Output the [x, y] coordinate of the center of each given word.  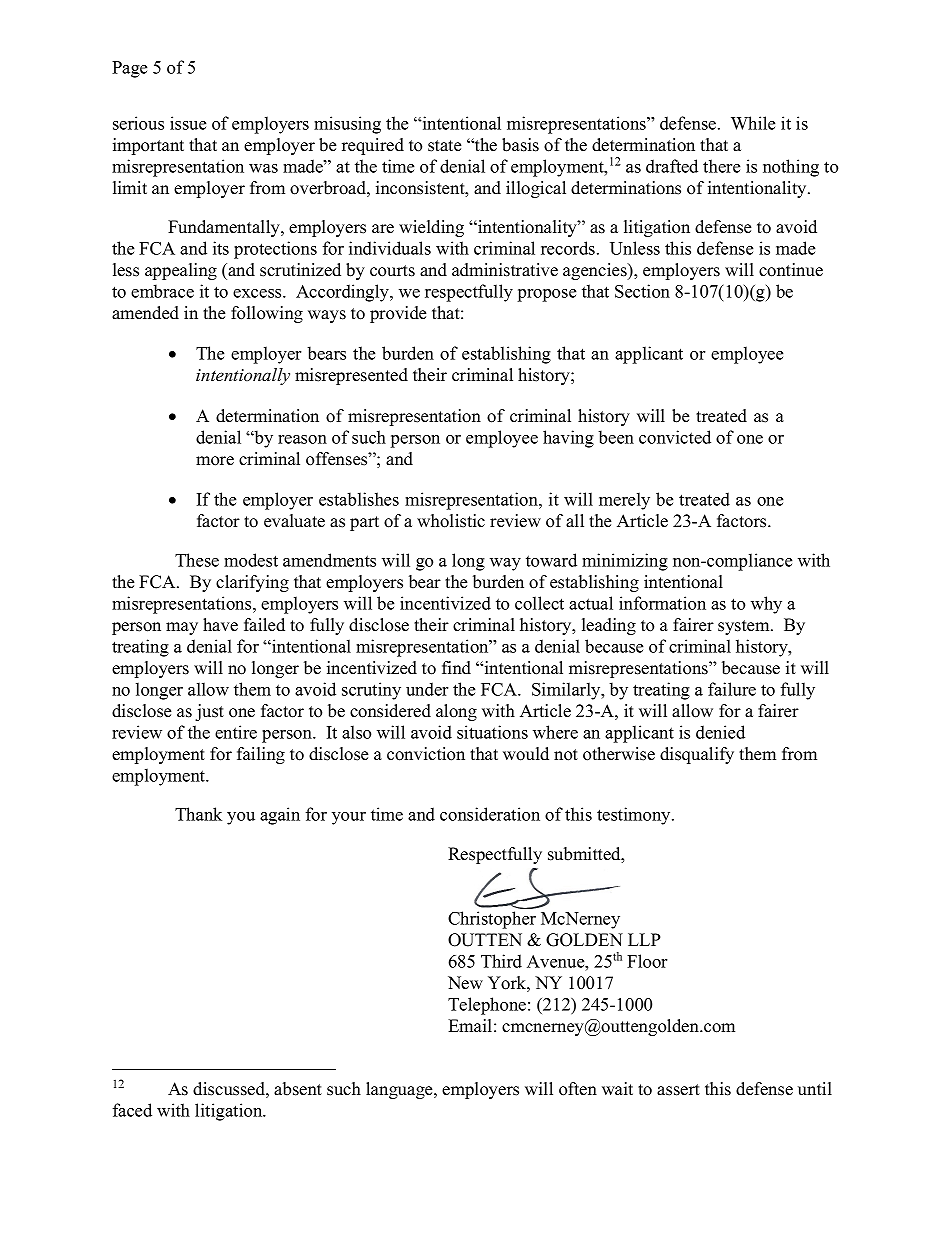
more [215, 461]
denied [720, 732]
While [753, 123]
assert [678, 1090]
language [400, 1090]
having [568, 439]
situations [492, 732]
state [444, 146]
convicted [675, 437]
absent [298, 1089]
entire [236, 732]
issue [188, 123]
